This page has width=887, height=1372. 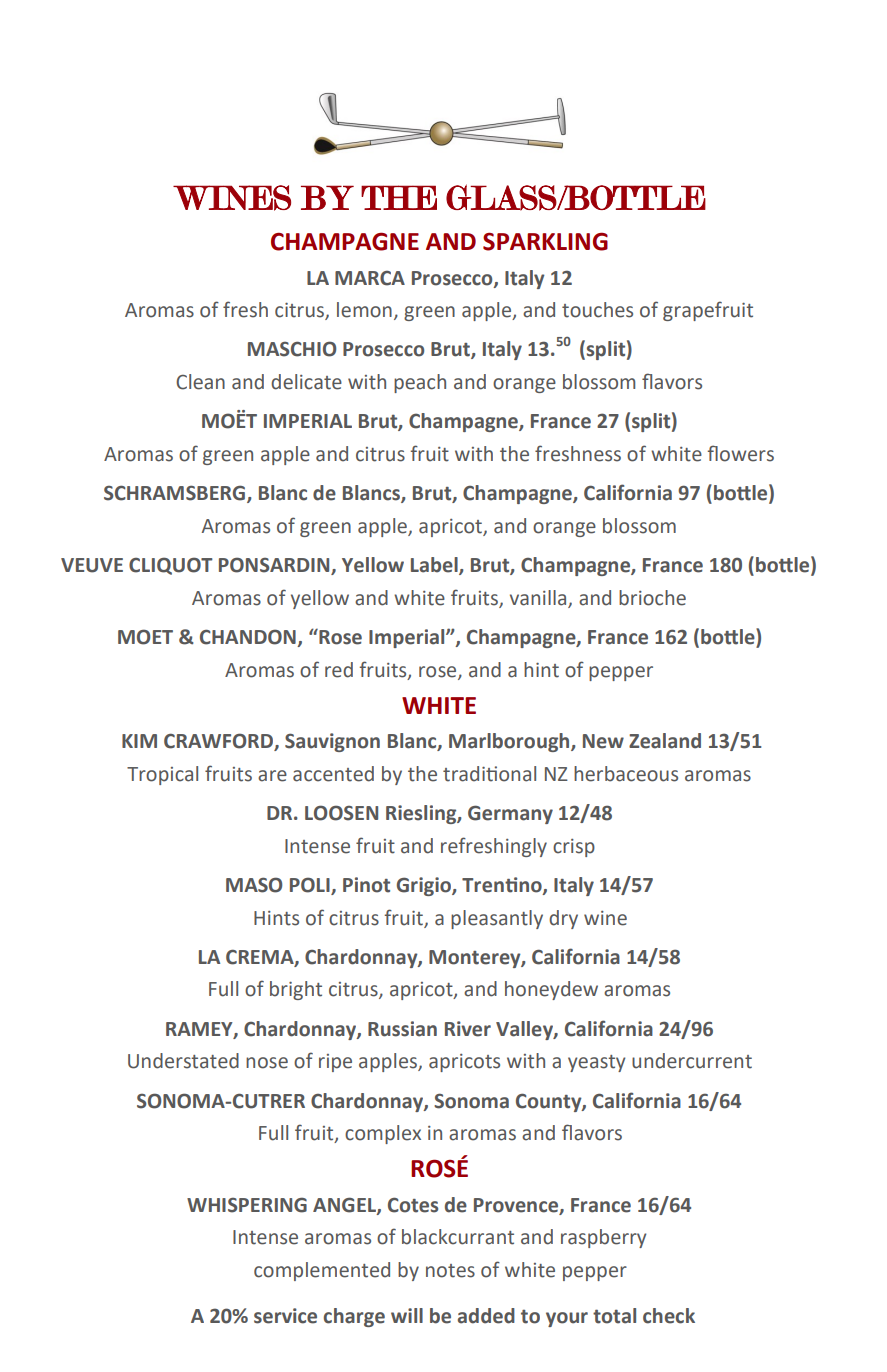 What do you see at coordinates (450, 1271) in the page?
I see `notes` at bounding box center [450, 1271].
